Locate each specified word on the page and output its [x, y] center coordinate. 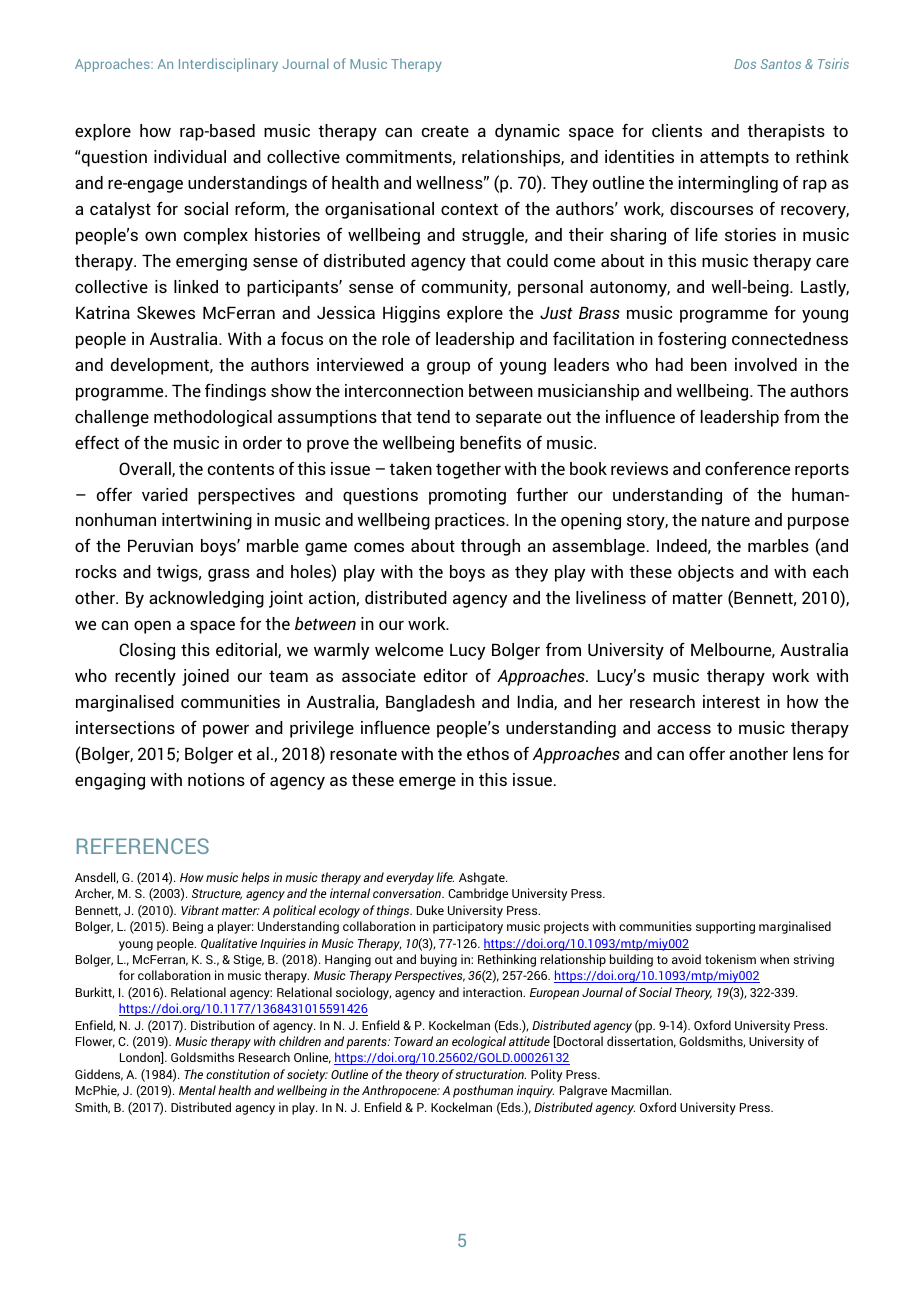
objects [706, 573]
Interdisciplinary [228, 65]
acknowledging [206, 599]
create [445, 131]
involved [766, 364]
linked [196, 286]
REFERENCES [143, 846]
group [448, 368]
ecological [479, 1042]
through [490, 547]
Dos [745, 64]
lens [808, 753]
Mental [197, 1090]
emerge [427, 783]
